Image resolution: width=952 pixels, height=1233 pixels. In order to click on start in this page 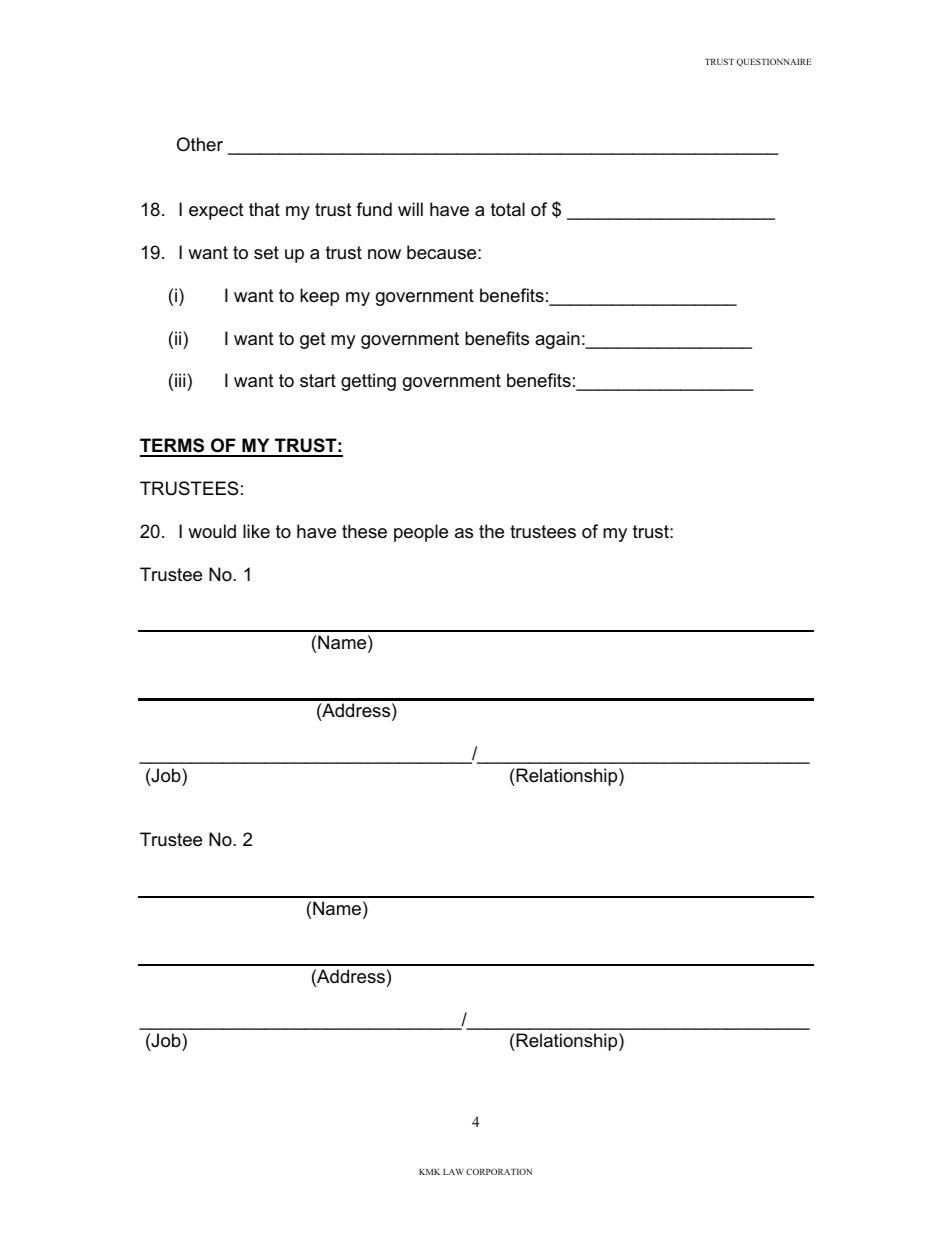, I will do `click(318, 380)`.
